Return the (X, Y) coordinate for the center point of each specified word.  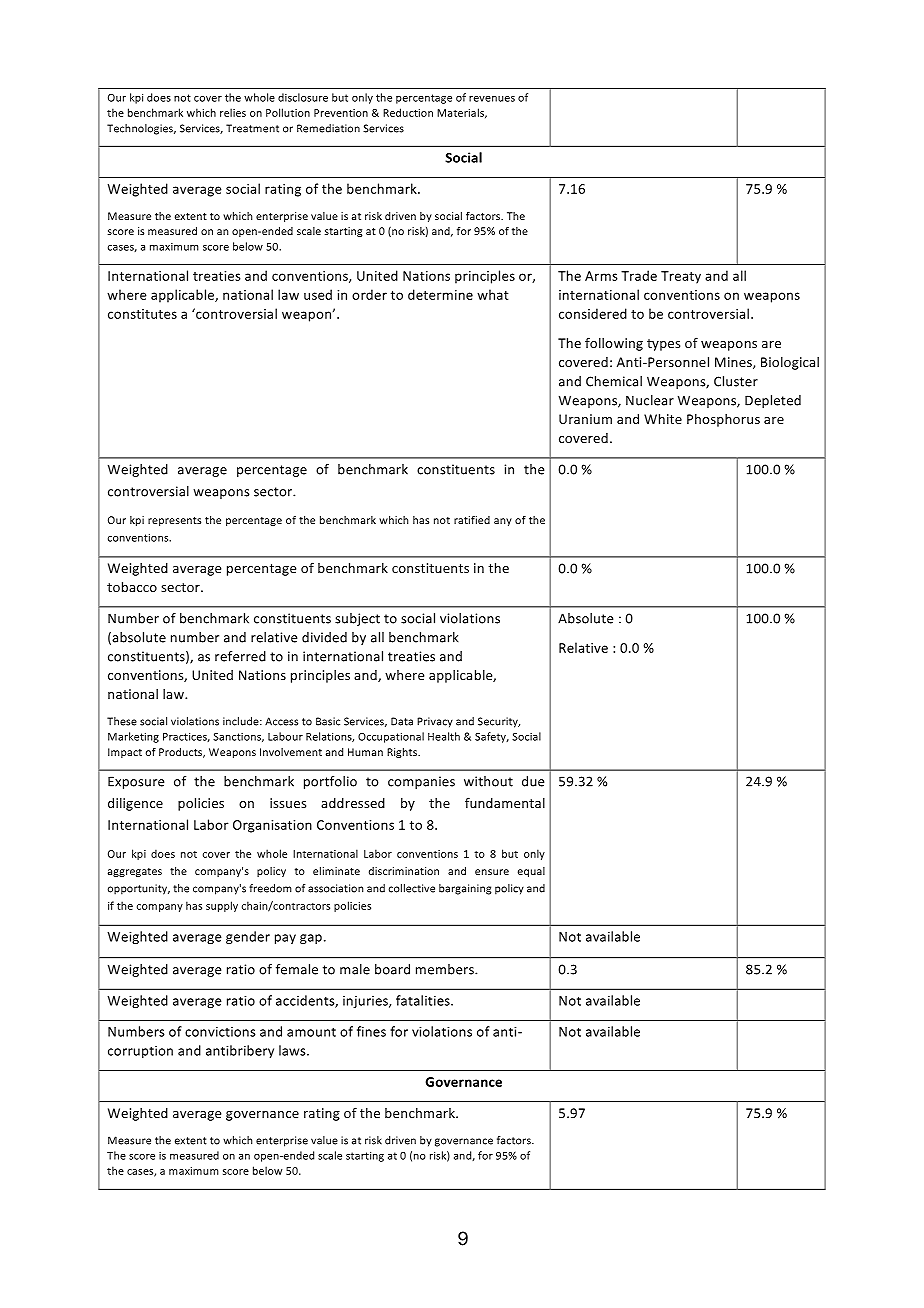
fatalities (424, 1000)
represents (174, 521)
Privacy (435, 722)
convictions (220, 1032)
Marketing (133, 737)
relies (233, 112)
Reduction (408, 112)
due (533, 781)
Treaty (681, 277)
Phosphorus (723, 420)
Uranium (585, 419)
